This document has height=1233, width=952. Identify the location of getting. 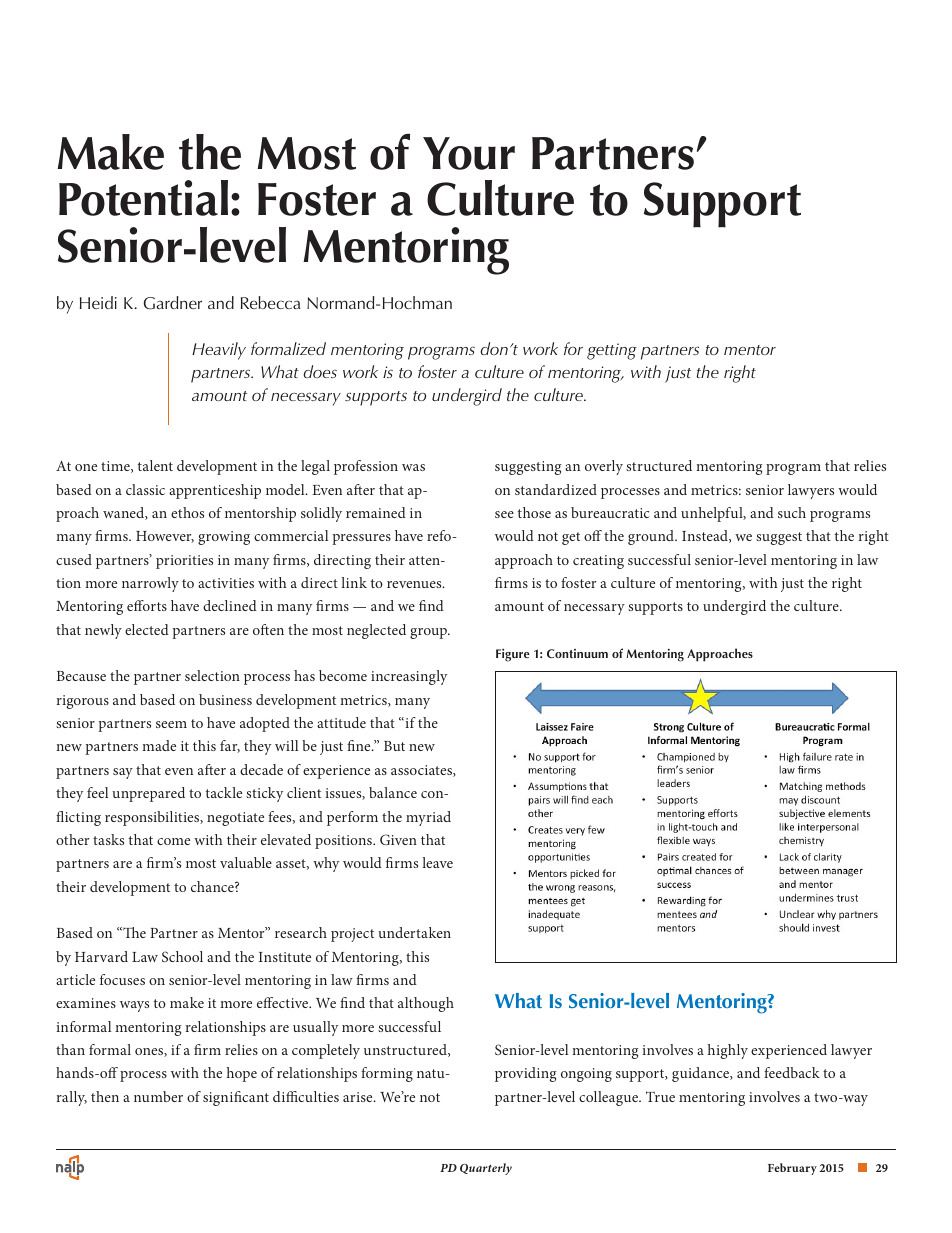
(612, 351).
